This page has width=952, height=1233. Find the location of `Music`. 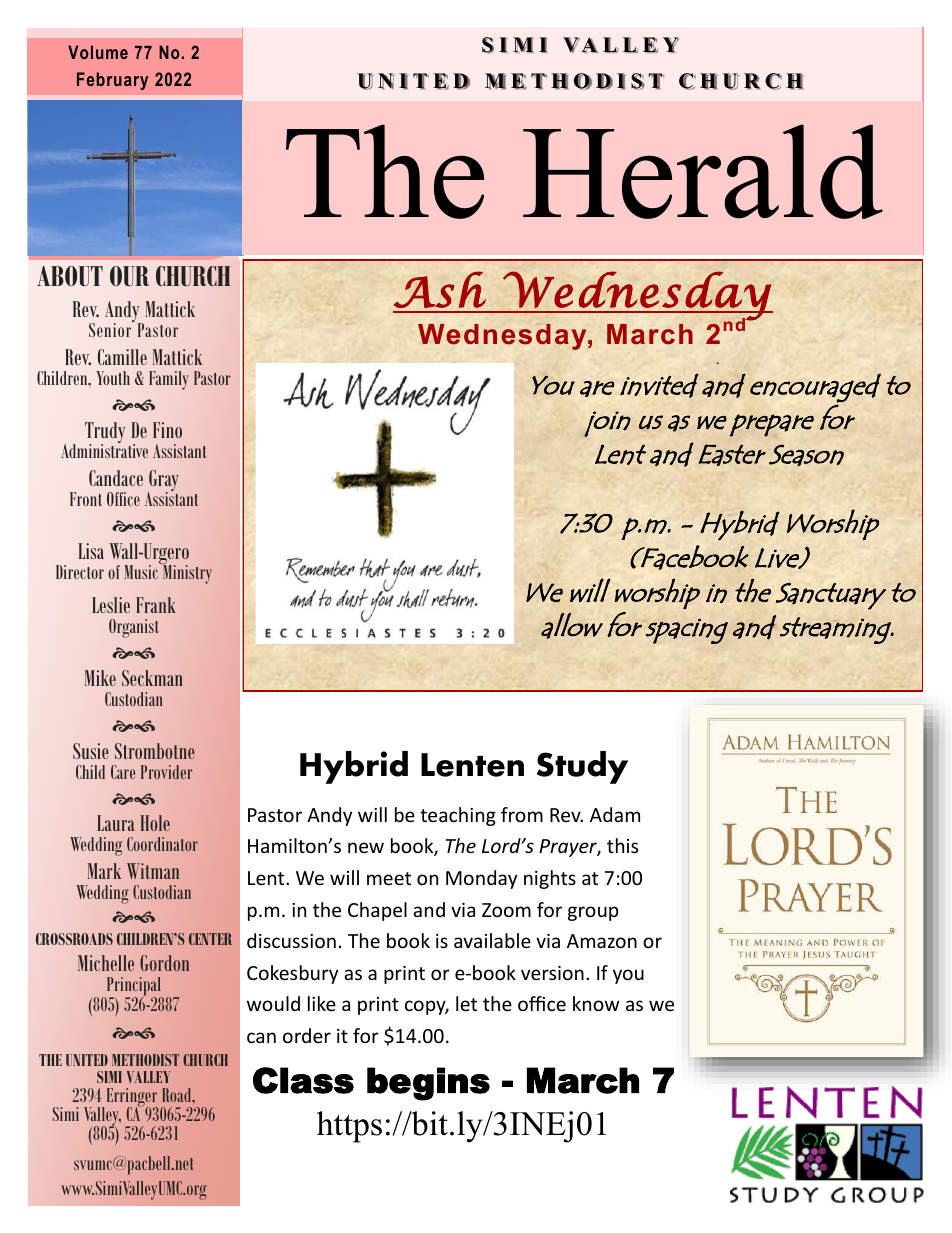

Music is located at coordinates (142, 571).
